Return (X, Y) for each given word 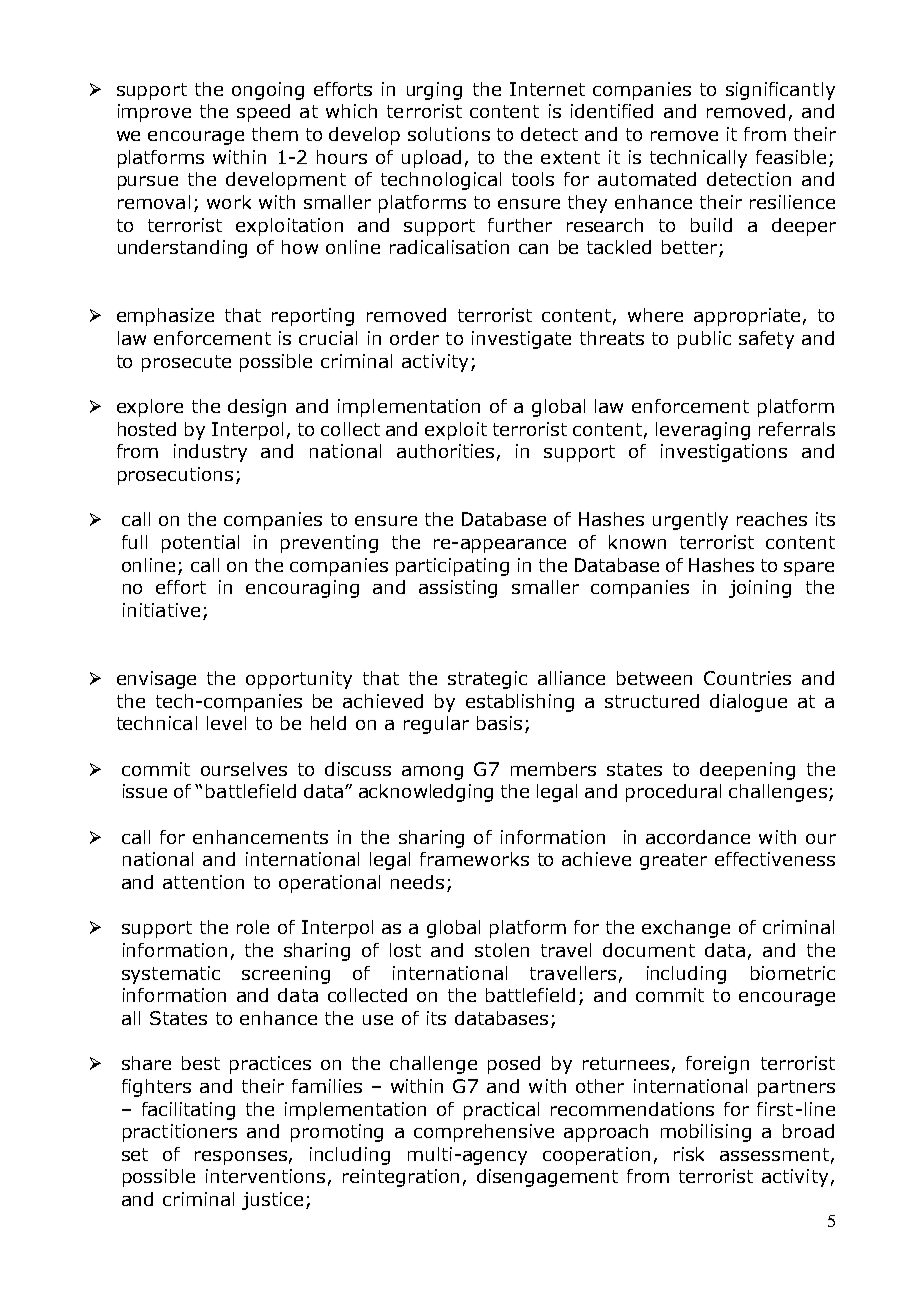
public (704, 340)
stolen (502, 950)
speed (263, 113)
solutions (449, 134)
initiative (161, 610)
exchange (686, 929)
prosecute (186, 363)
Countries (747, 678)
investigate (521, 340)
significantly (780, 91)
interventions (265, 1176)
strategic (487, 680)
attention (203, 882)
